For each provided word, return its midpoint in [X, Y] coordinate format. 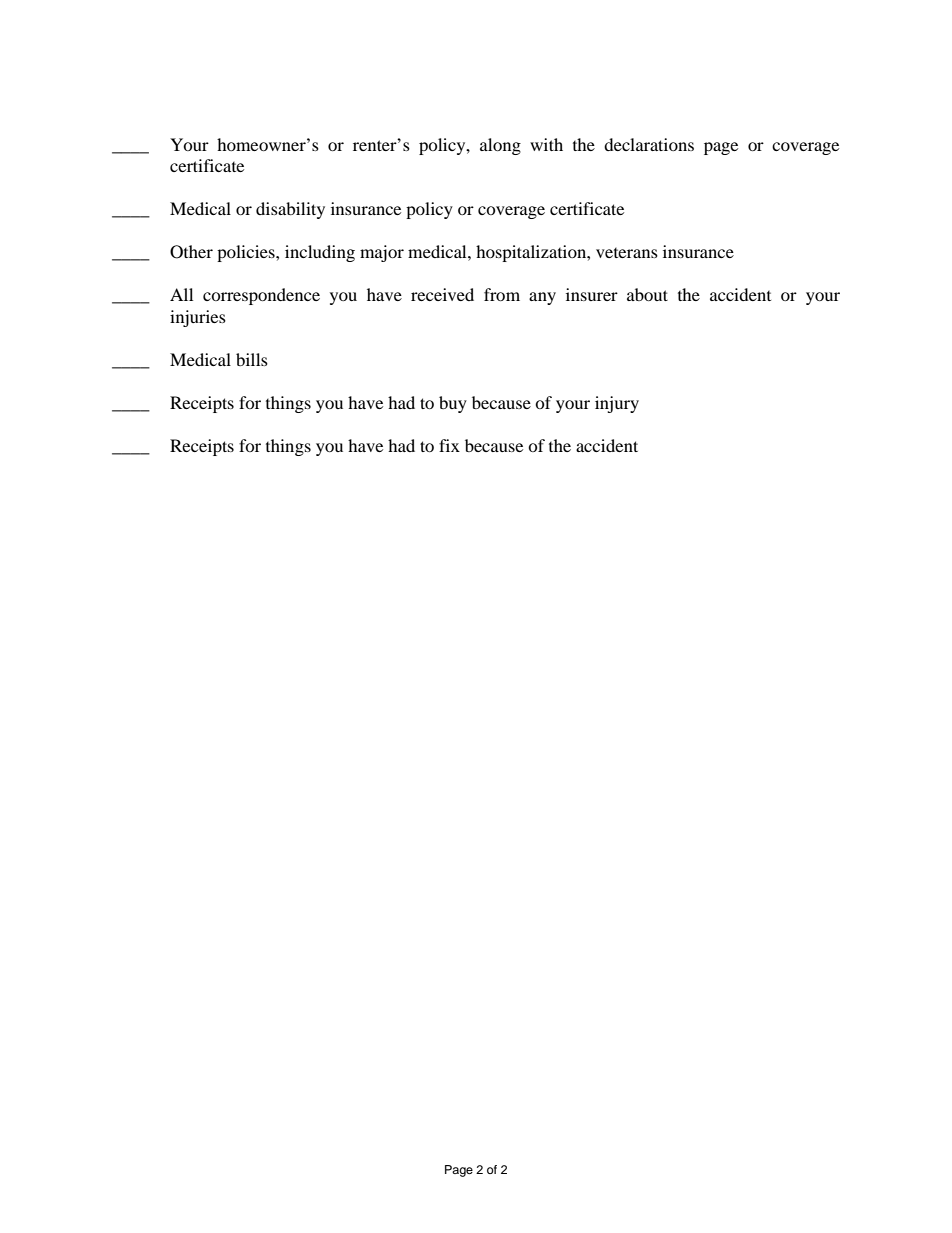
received [442, 294]
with [546, 144]
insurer [592, 294]
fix [449, 445]
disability [290, 210]
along [500, 146]
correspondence [261, 296]
